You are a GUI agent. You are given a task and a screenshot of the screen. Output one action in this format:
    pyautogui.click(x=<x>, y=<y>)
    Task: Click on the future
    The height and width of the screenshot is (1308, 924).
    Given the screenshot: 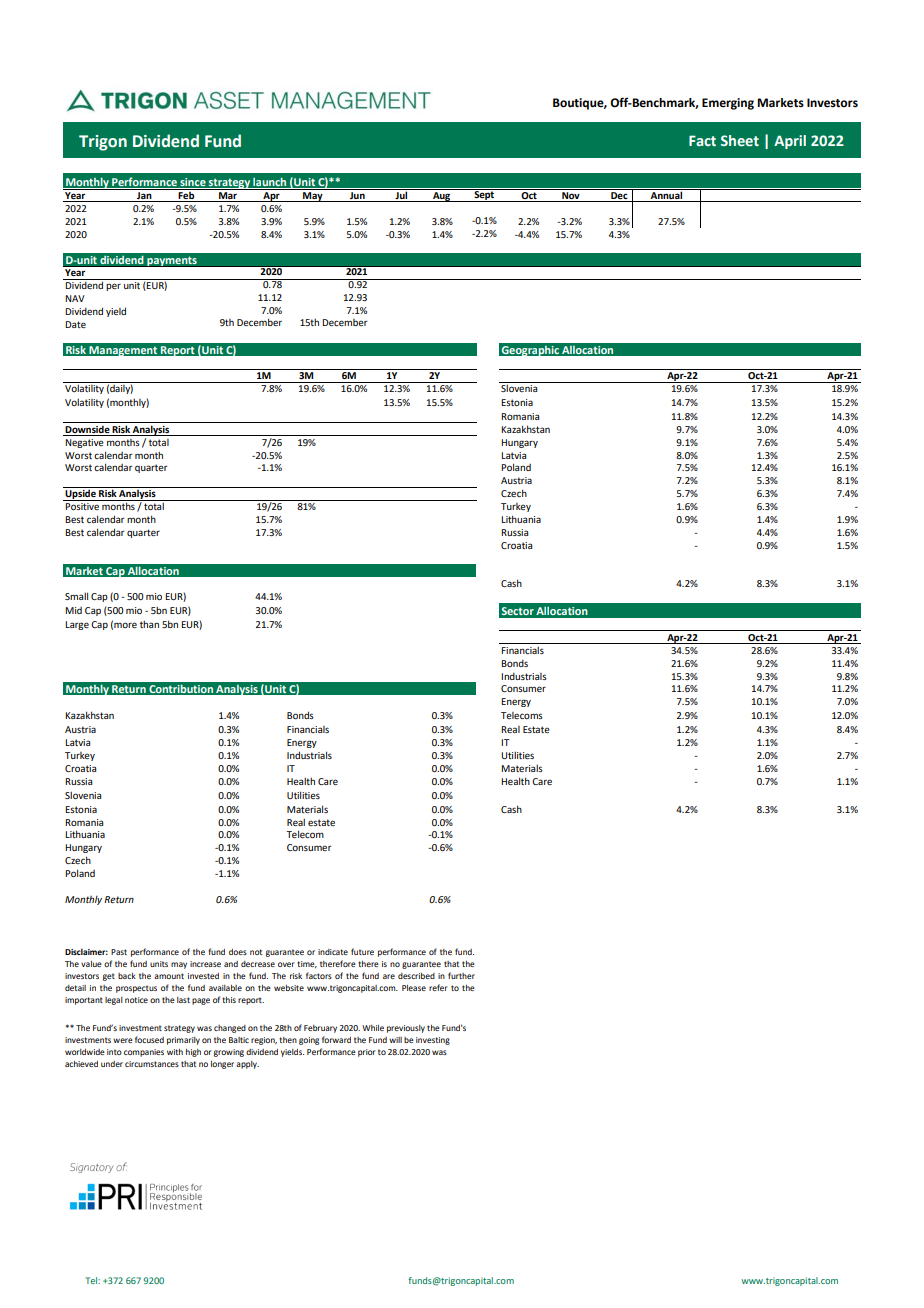 What is the action you would take?
    pyautogui.click(x=362, y=951)
